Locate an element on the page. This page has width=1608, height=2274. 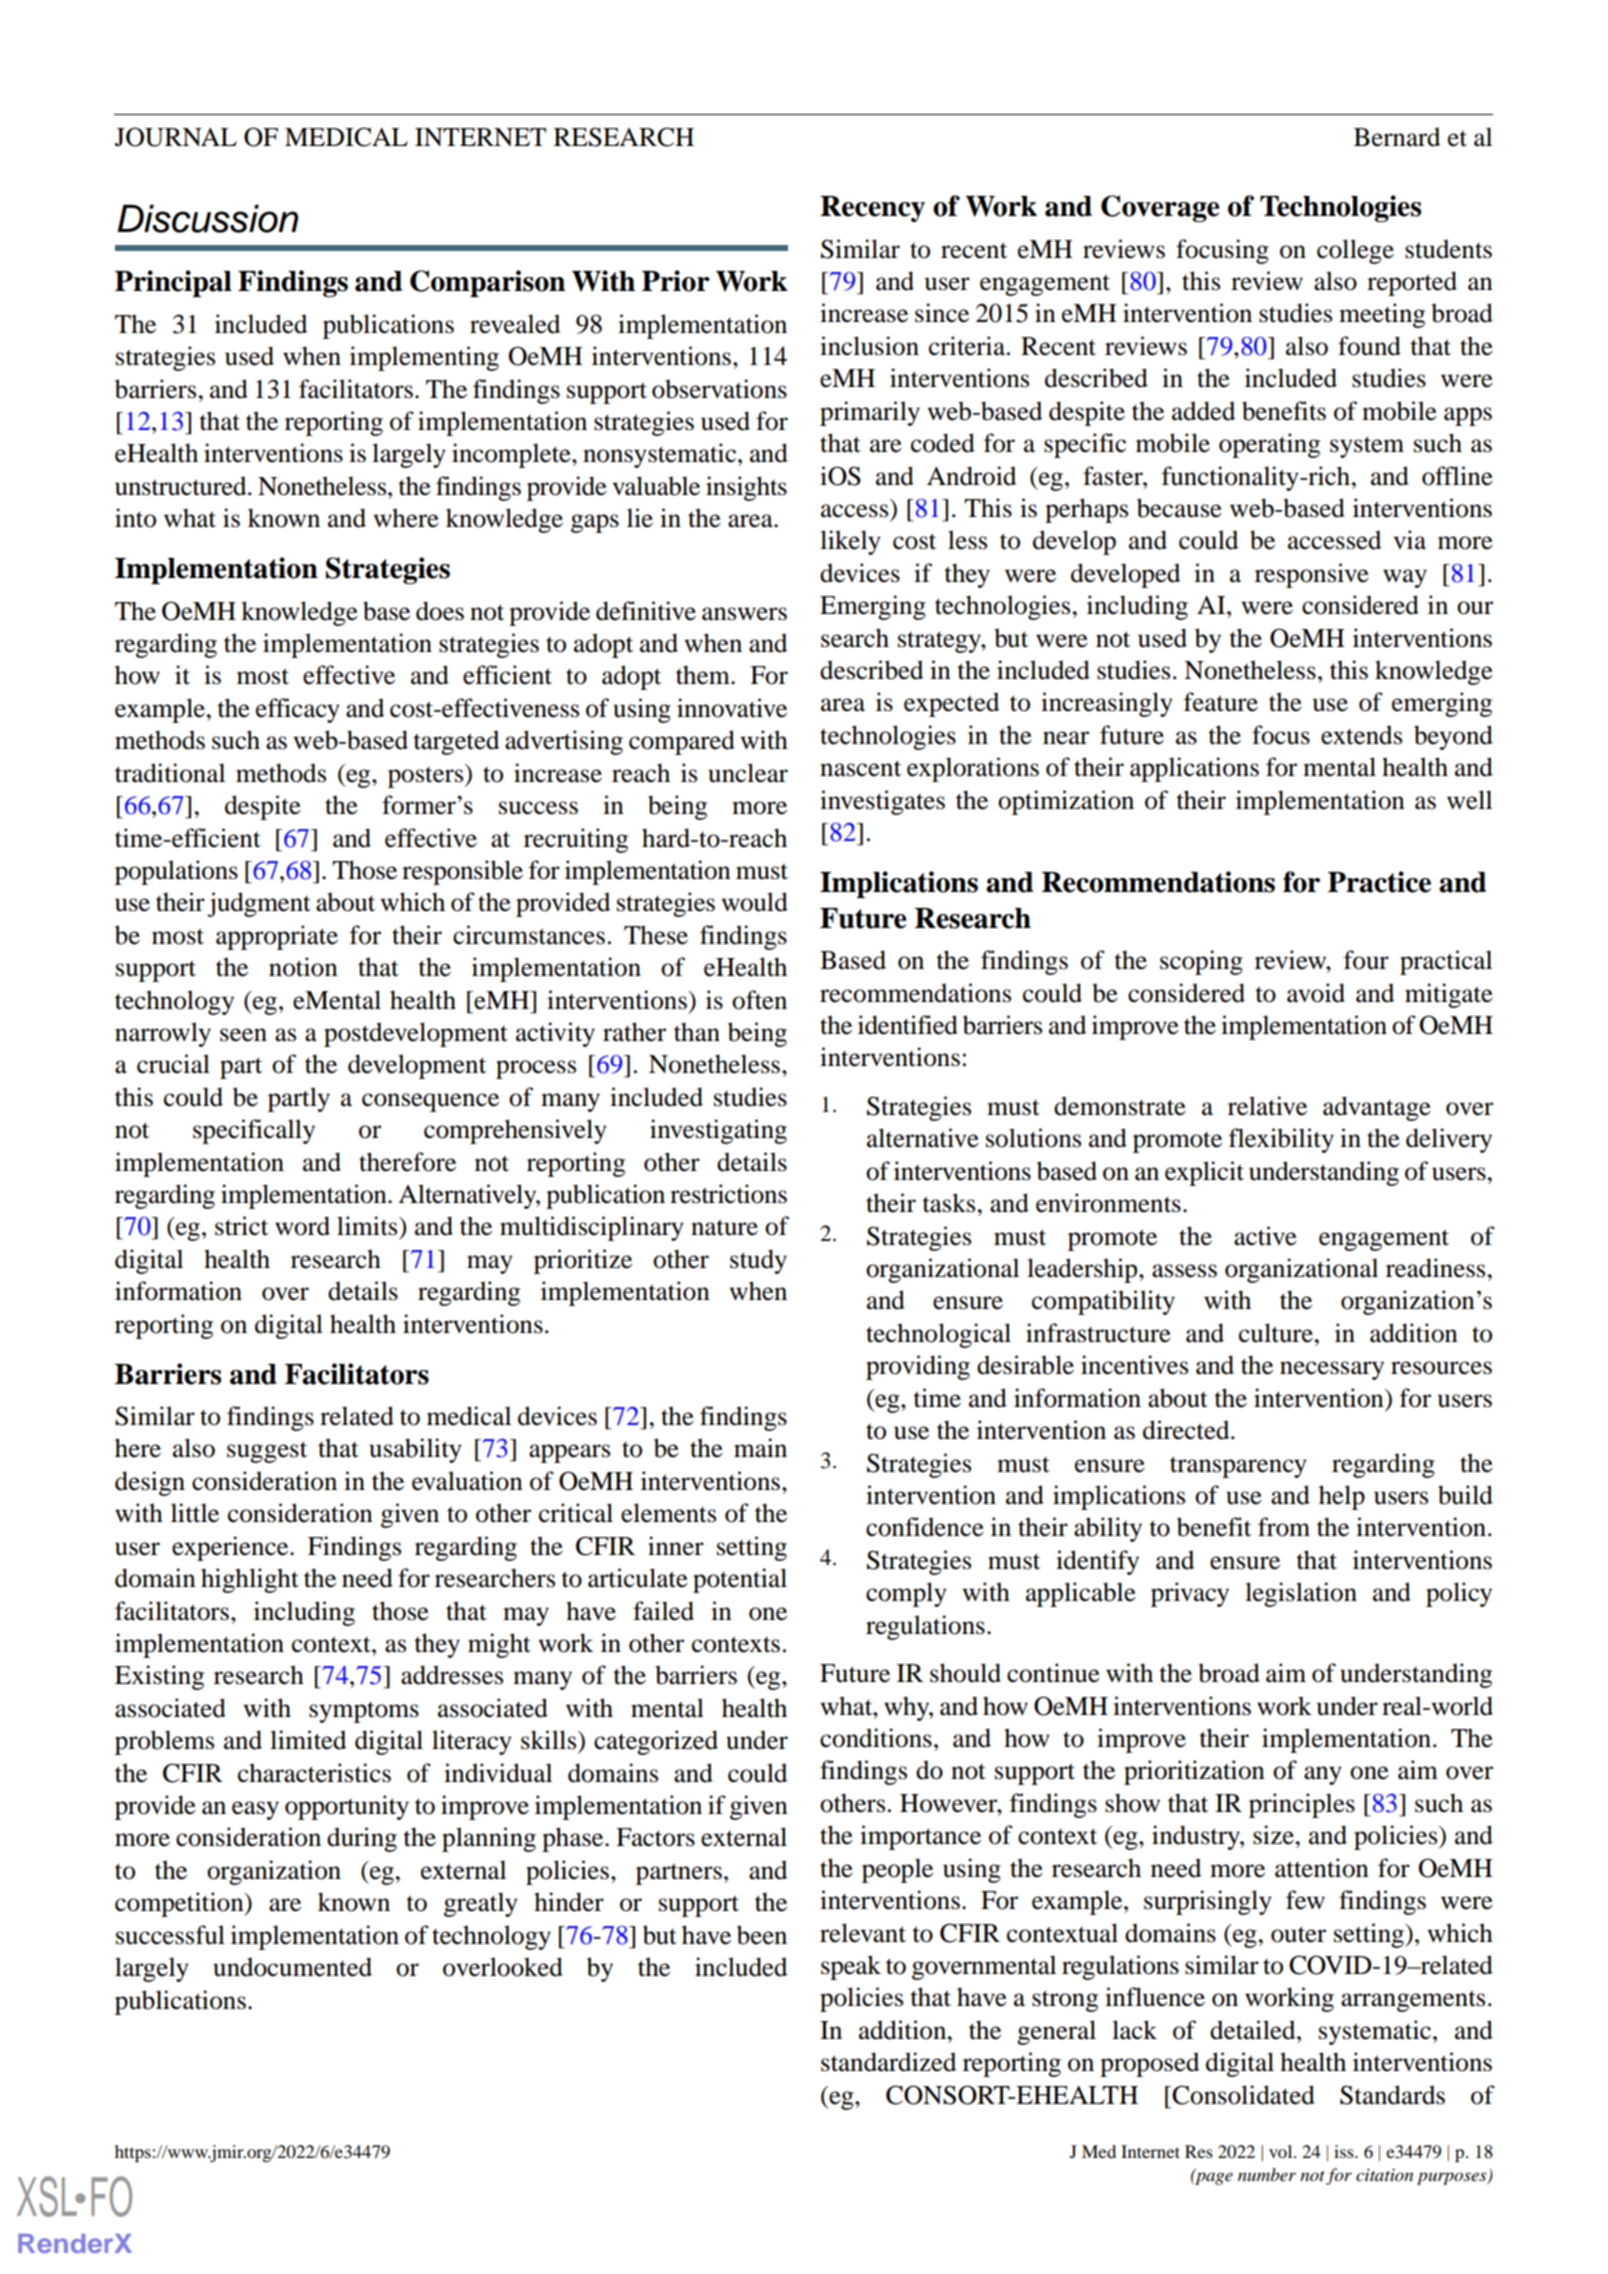
likely is located at coordinates (850, 542).
